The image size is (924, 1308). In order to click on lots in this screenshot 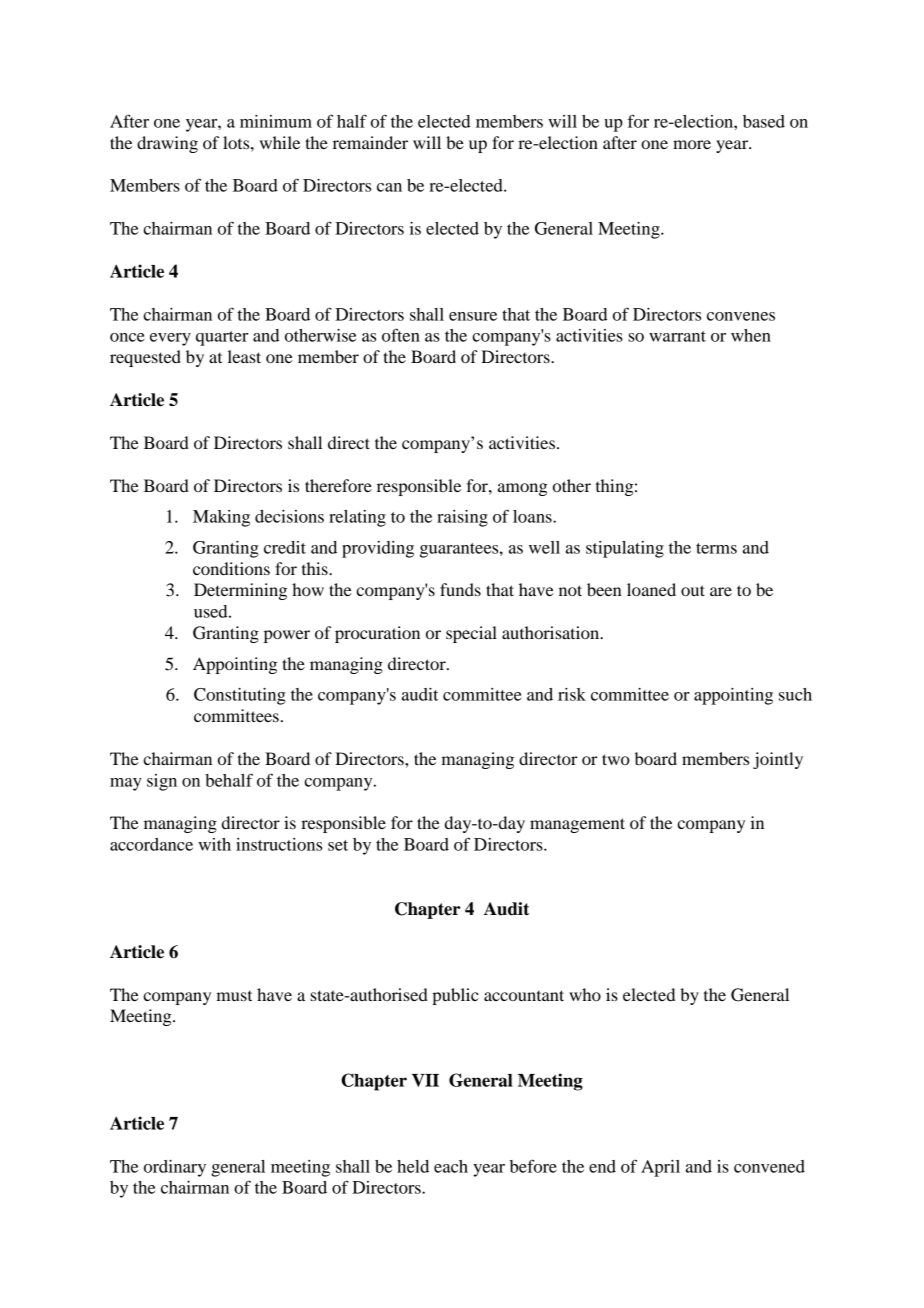, I will do `click(237, 142)`.
